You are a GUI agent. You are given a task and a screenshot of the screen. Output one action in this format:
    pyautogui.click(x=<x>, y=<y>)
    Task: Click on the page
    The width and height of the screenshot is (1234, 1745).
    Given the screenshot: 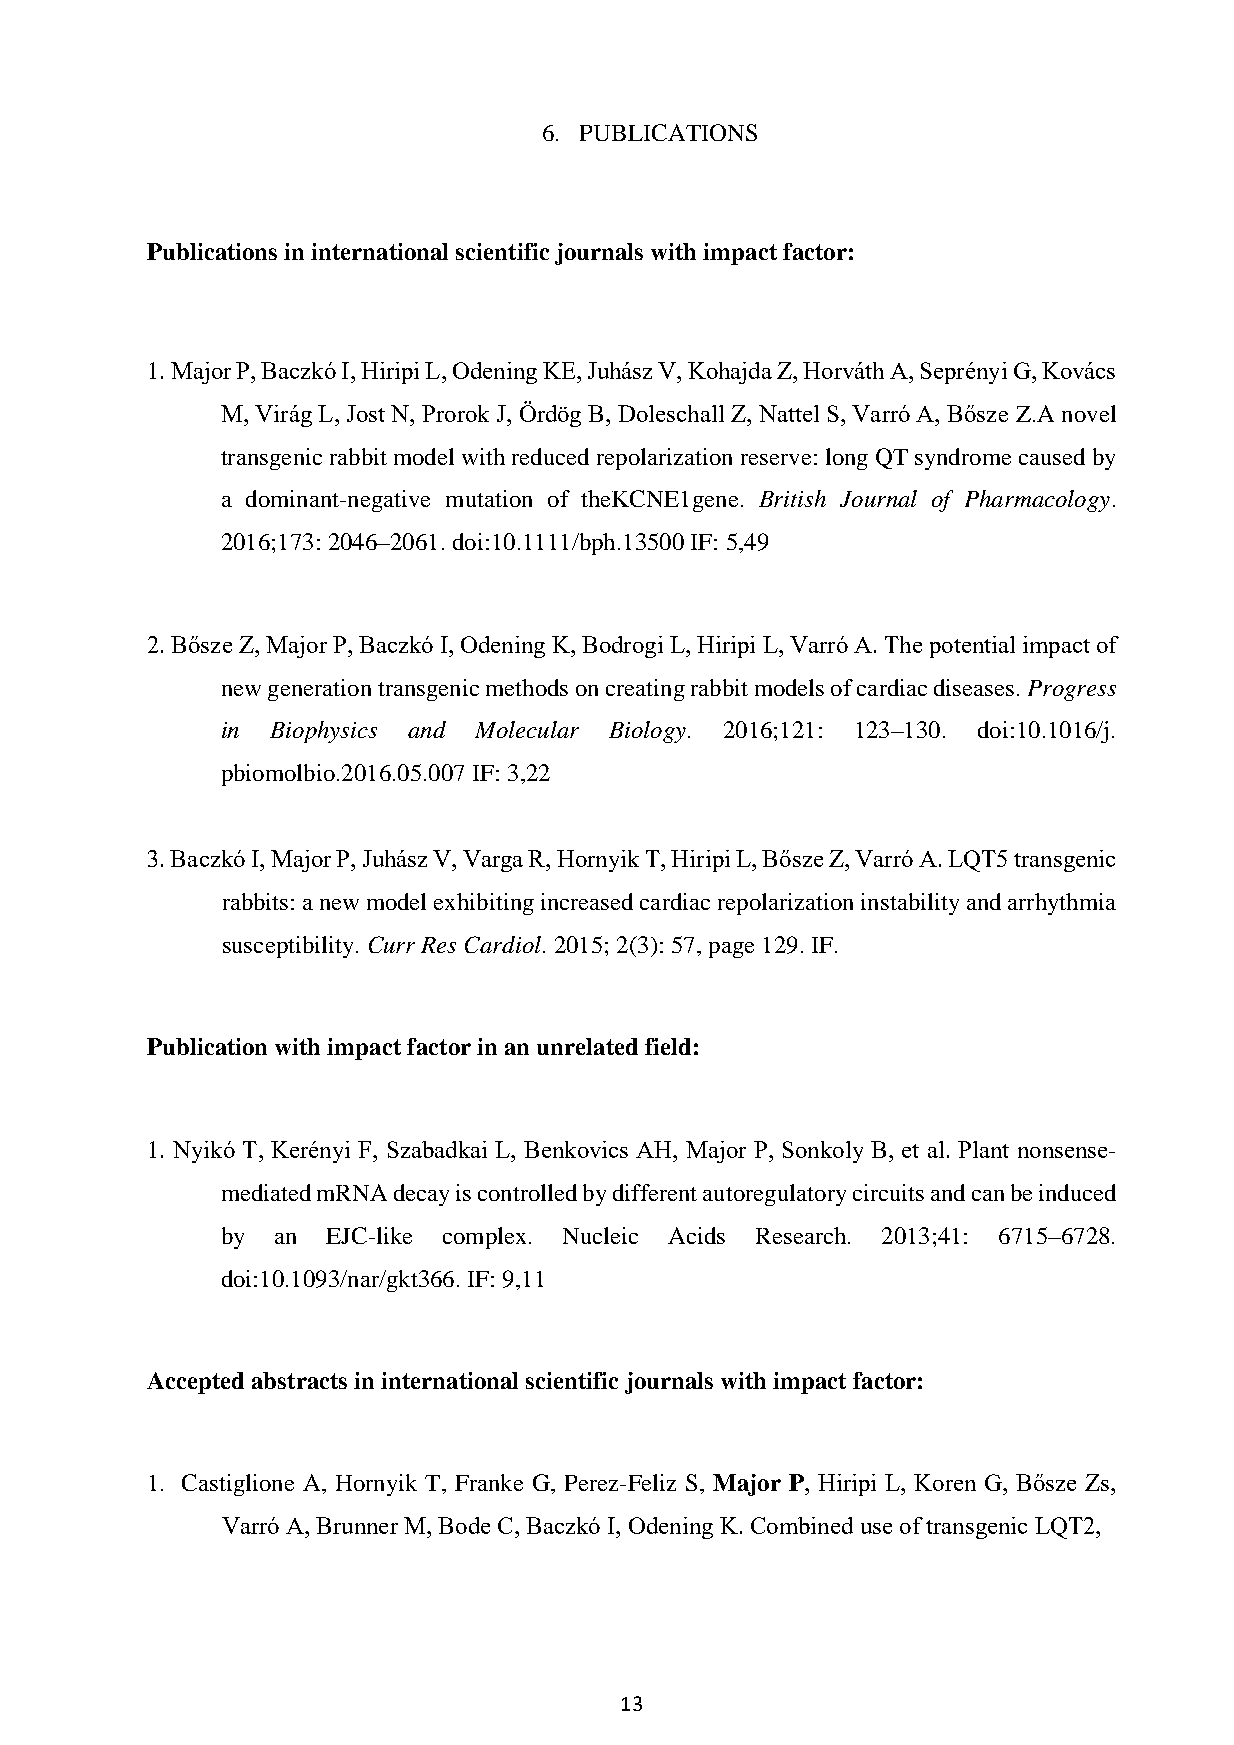 What is the action you would take?
    pyautogui.click(x=731, y=950)
